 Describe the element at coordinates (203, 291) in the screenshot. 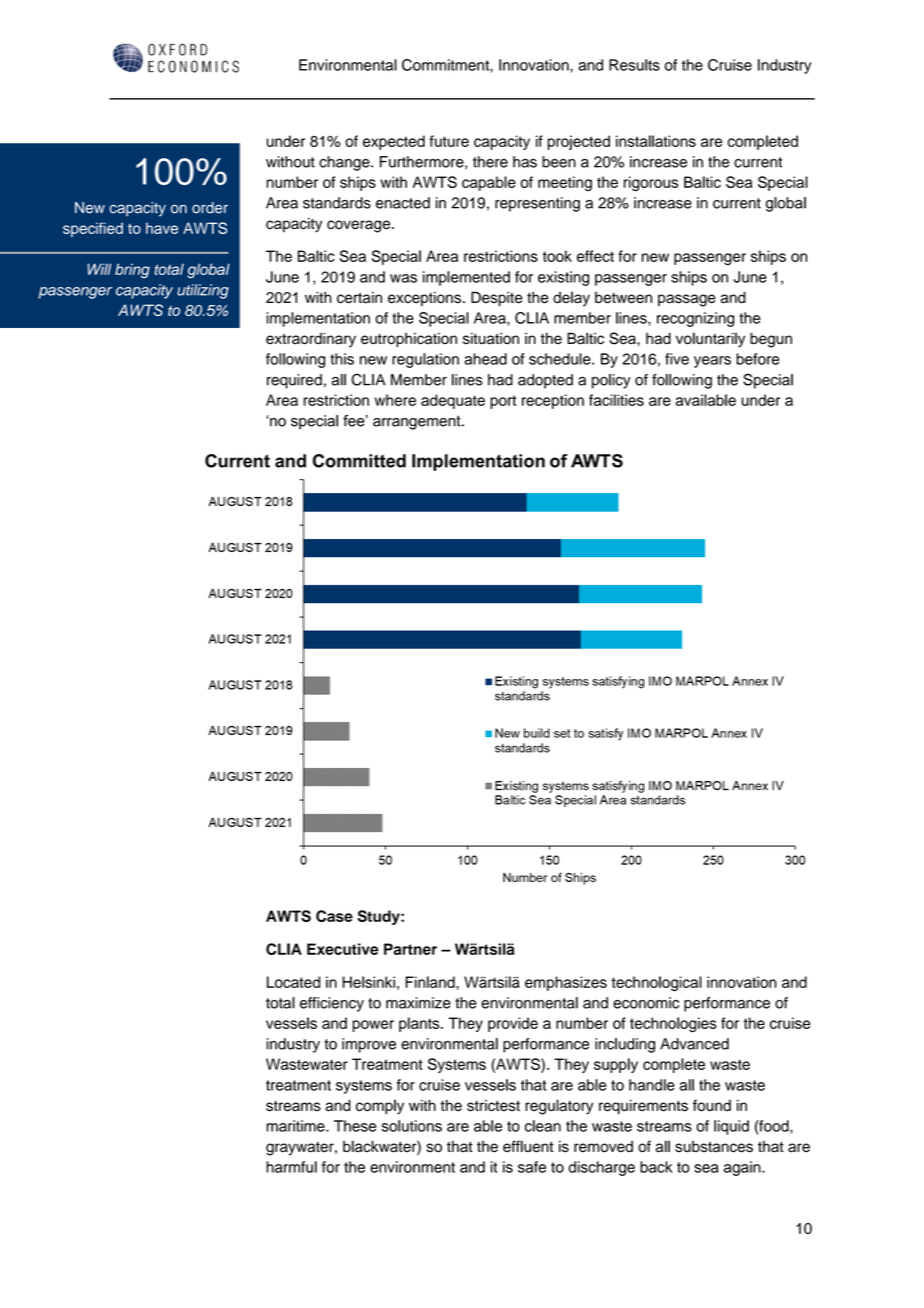

I see `utilizing` at that location.
